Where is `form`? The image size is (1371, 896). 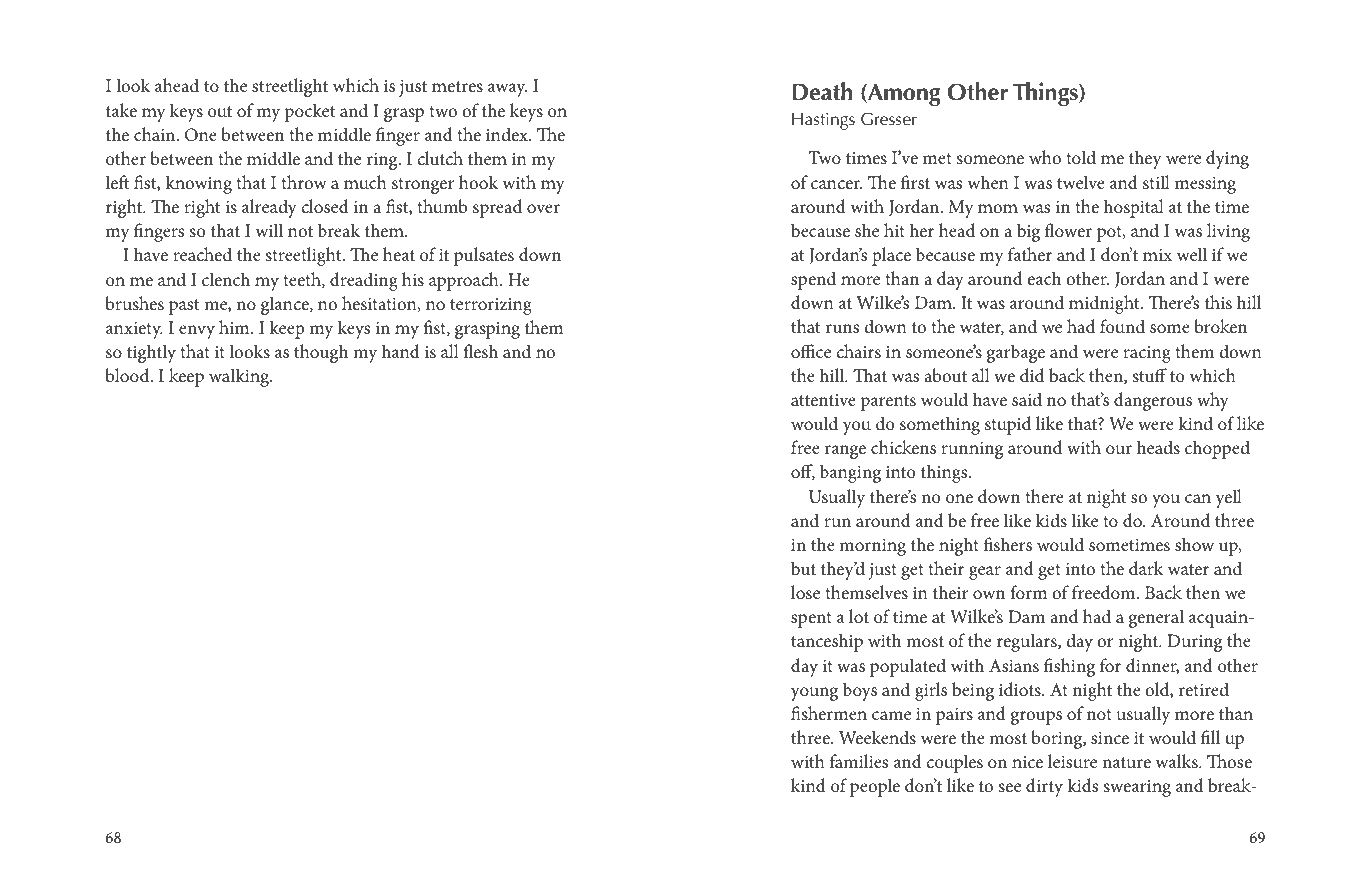
form is located at coordinates (1029, 592).
